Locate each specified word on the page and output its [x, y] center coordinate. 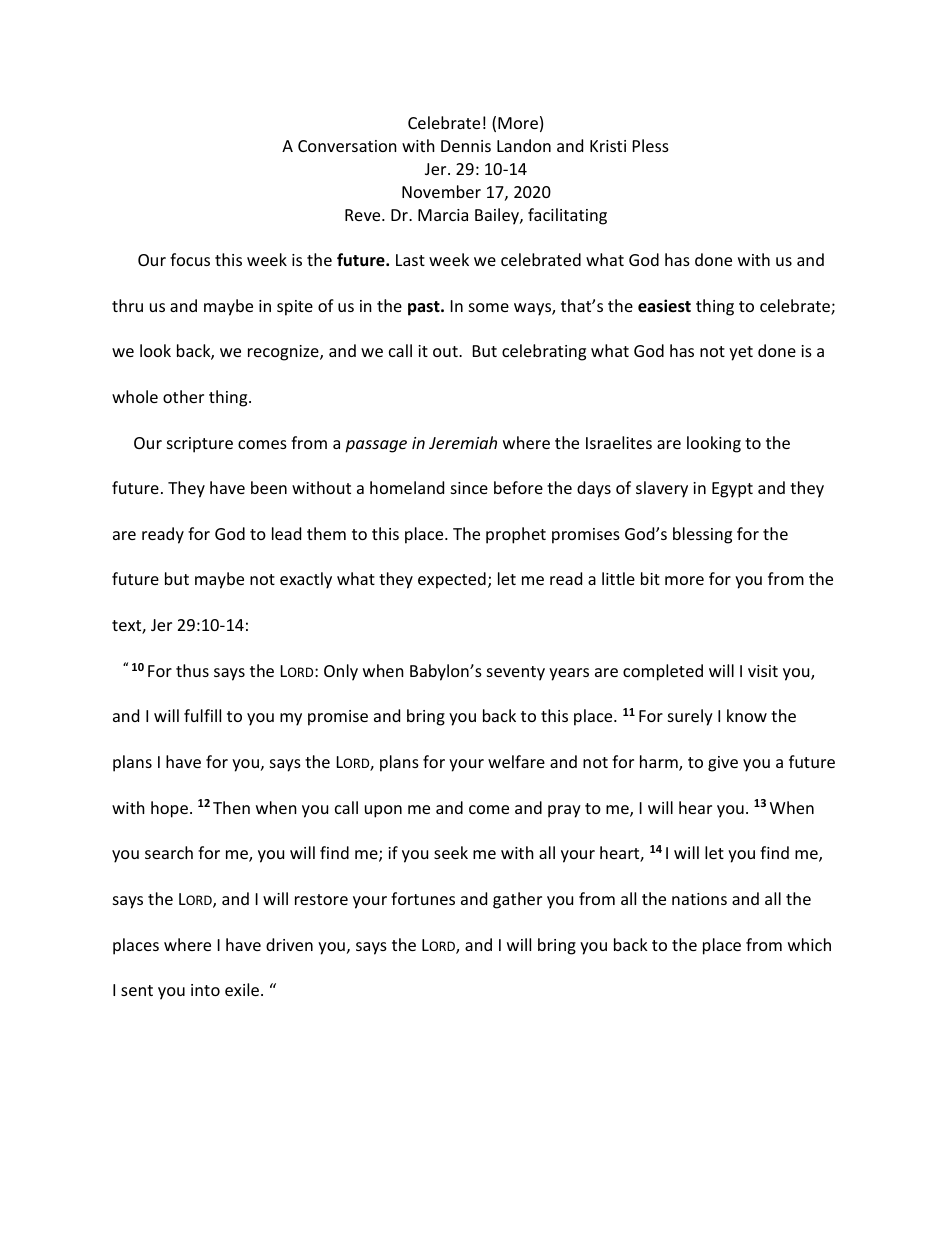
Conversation [347, 146]
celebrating [544, 352]
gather [517, 900]
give [723, 764]
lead [286, 533]
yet [741, 353]
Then [231, 807]
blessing [702, 535]
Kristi [608, 146]
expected [452, 580]
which [809, 944]
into [205, 990]
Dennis [466, 146]
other [183, 396]
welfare [516, 761]
